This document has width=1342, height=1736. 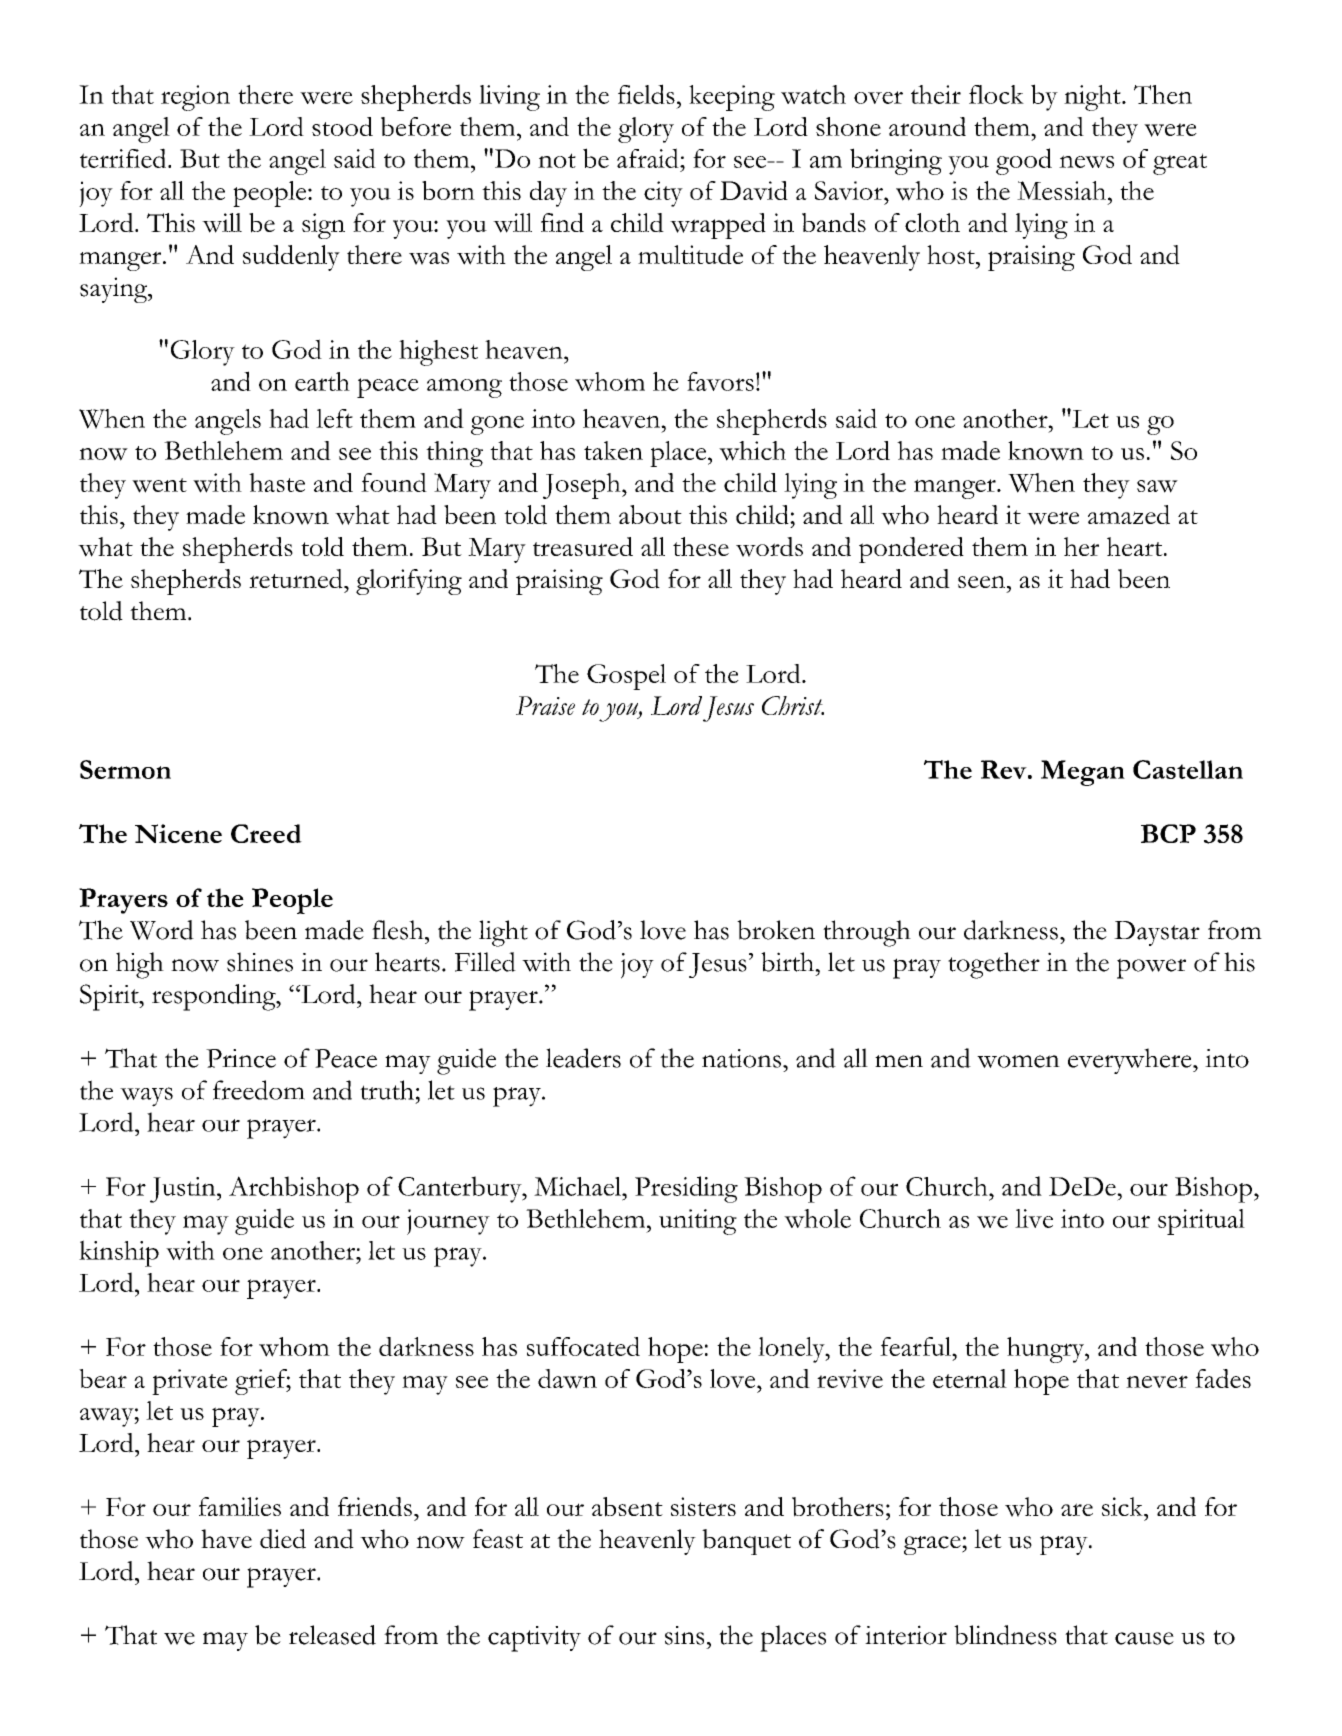 I want to click on cause, so click(x=1144, y=1638).
